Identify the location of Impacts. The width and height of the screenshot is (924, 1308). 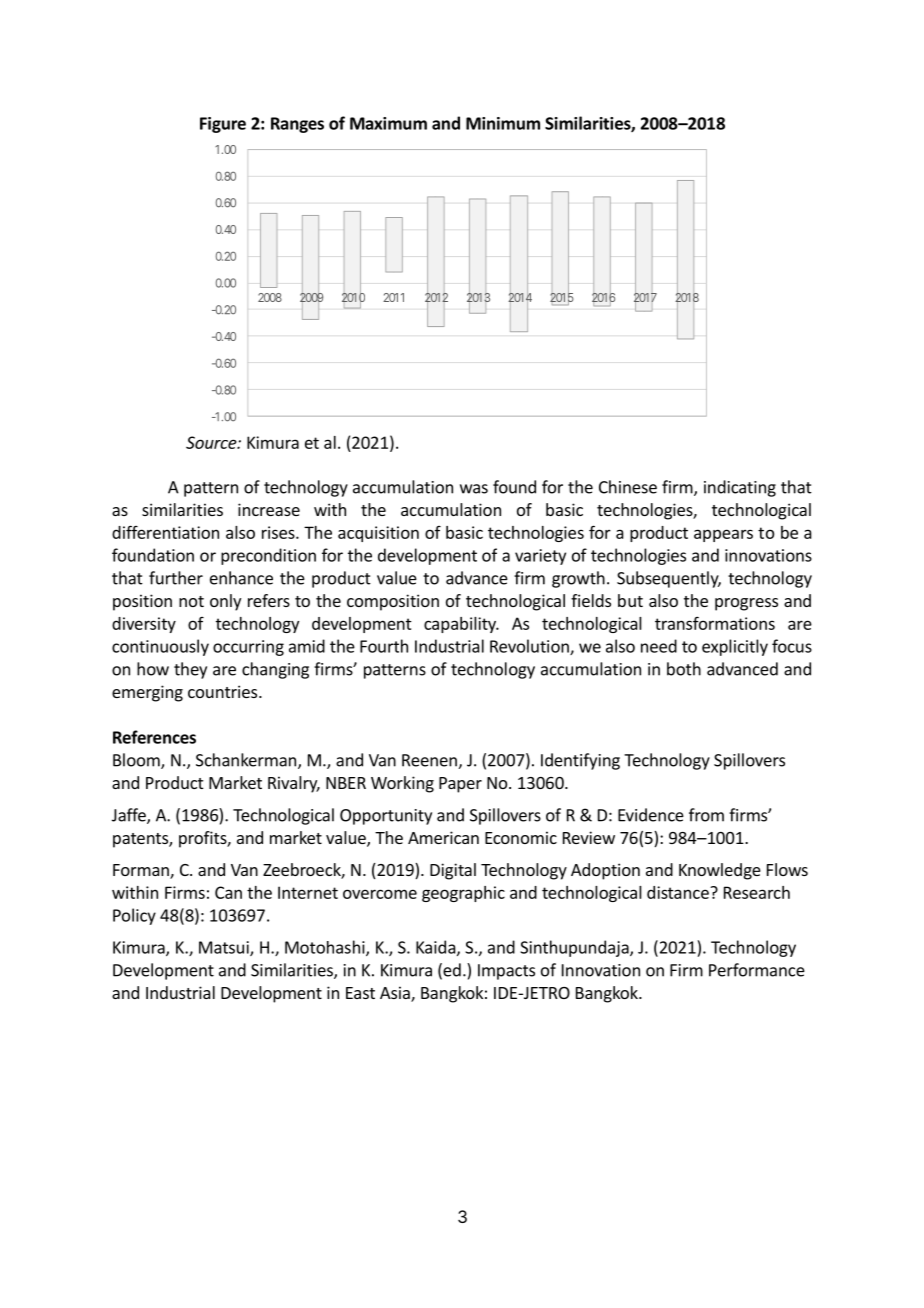
(506, 972).
